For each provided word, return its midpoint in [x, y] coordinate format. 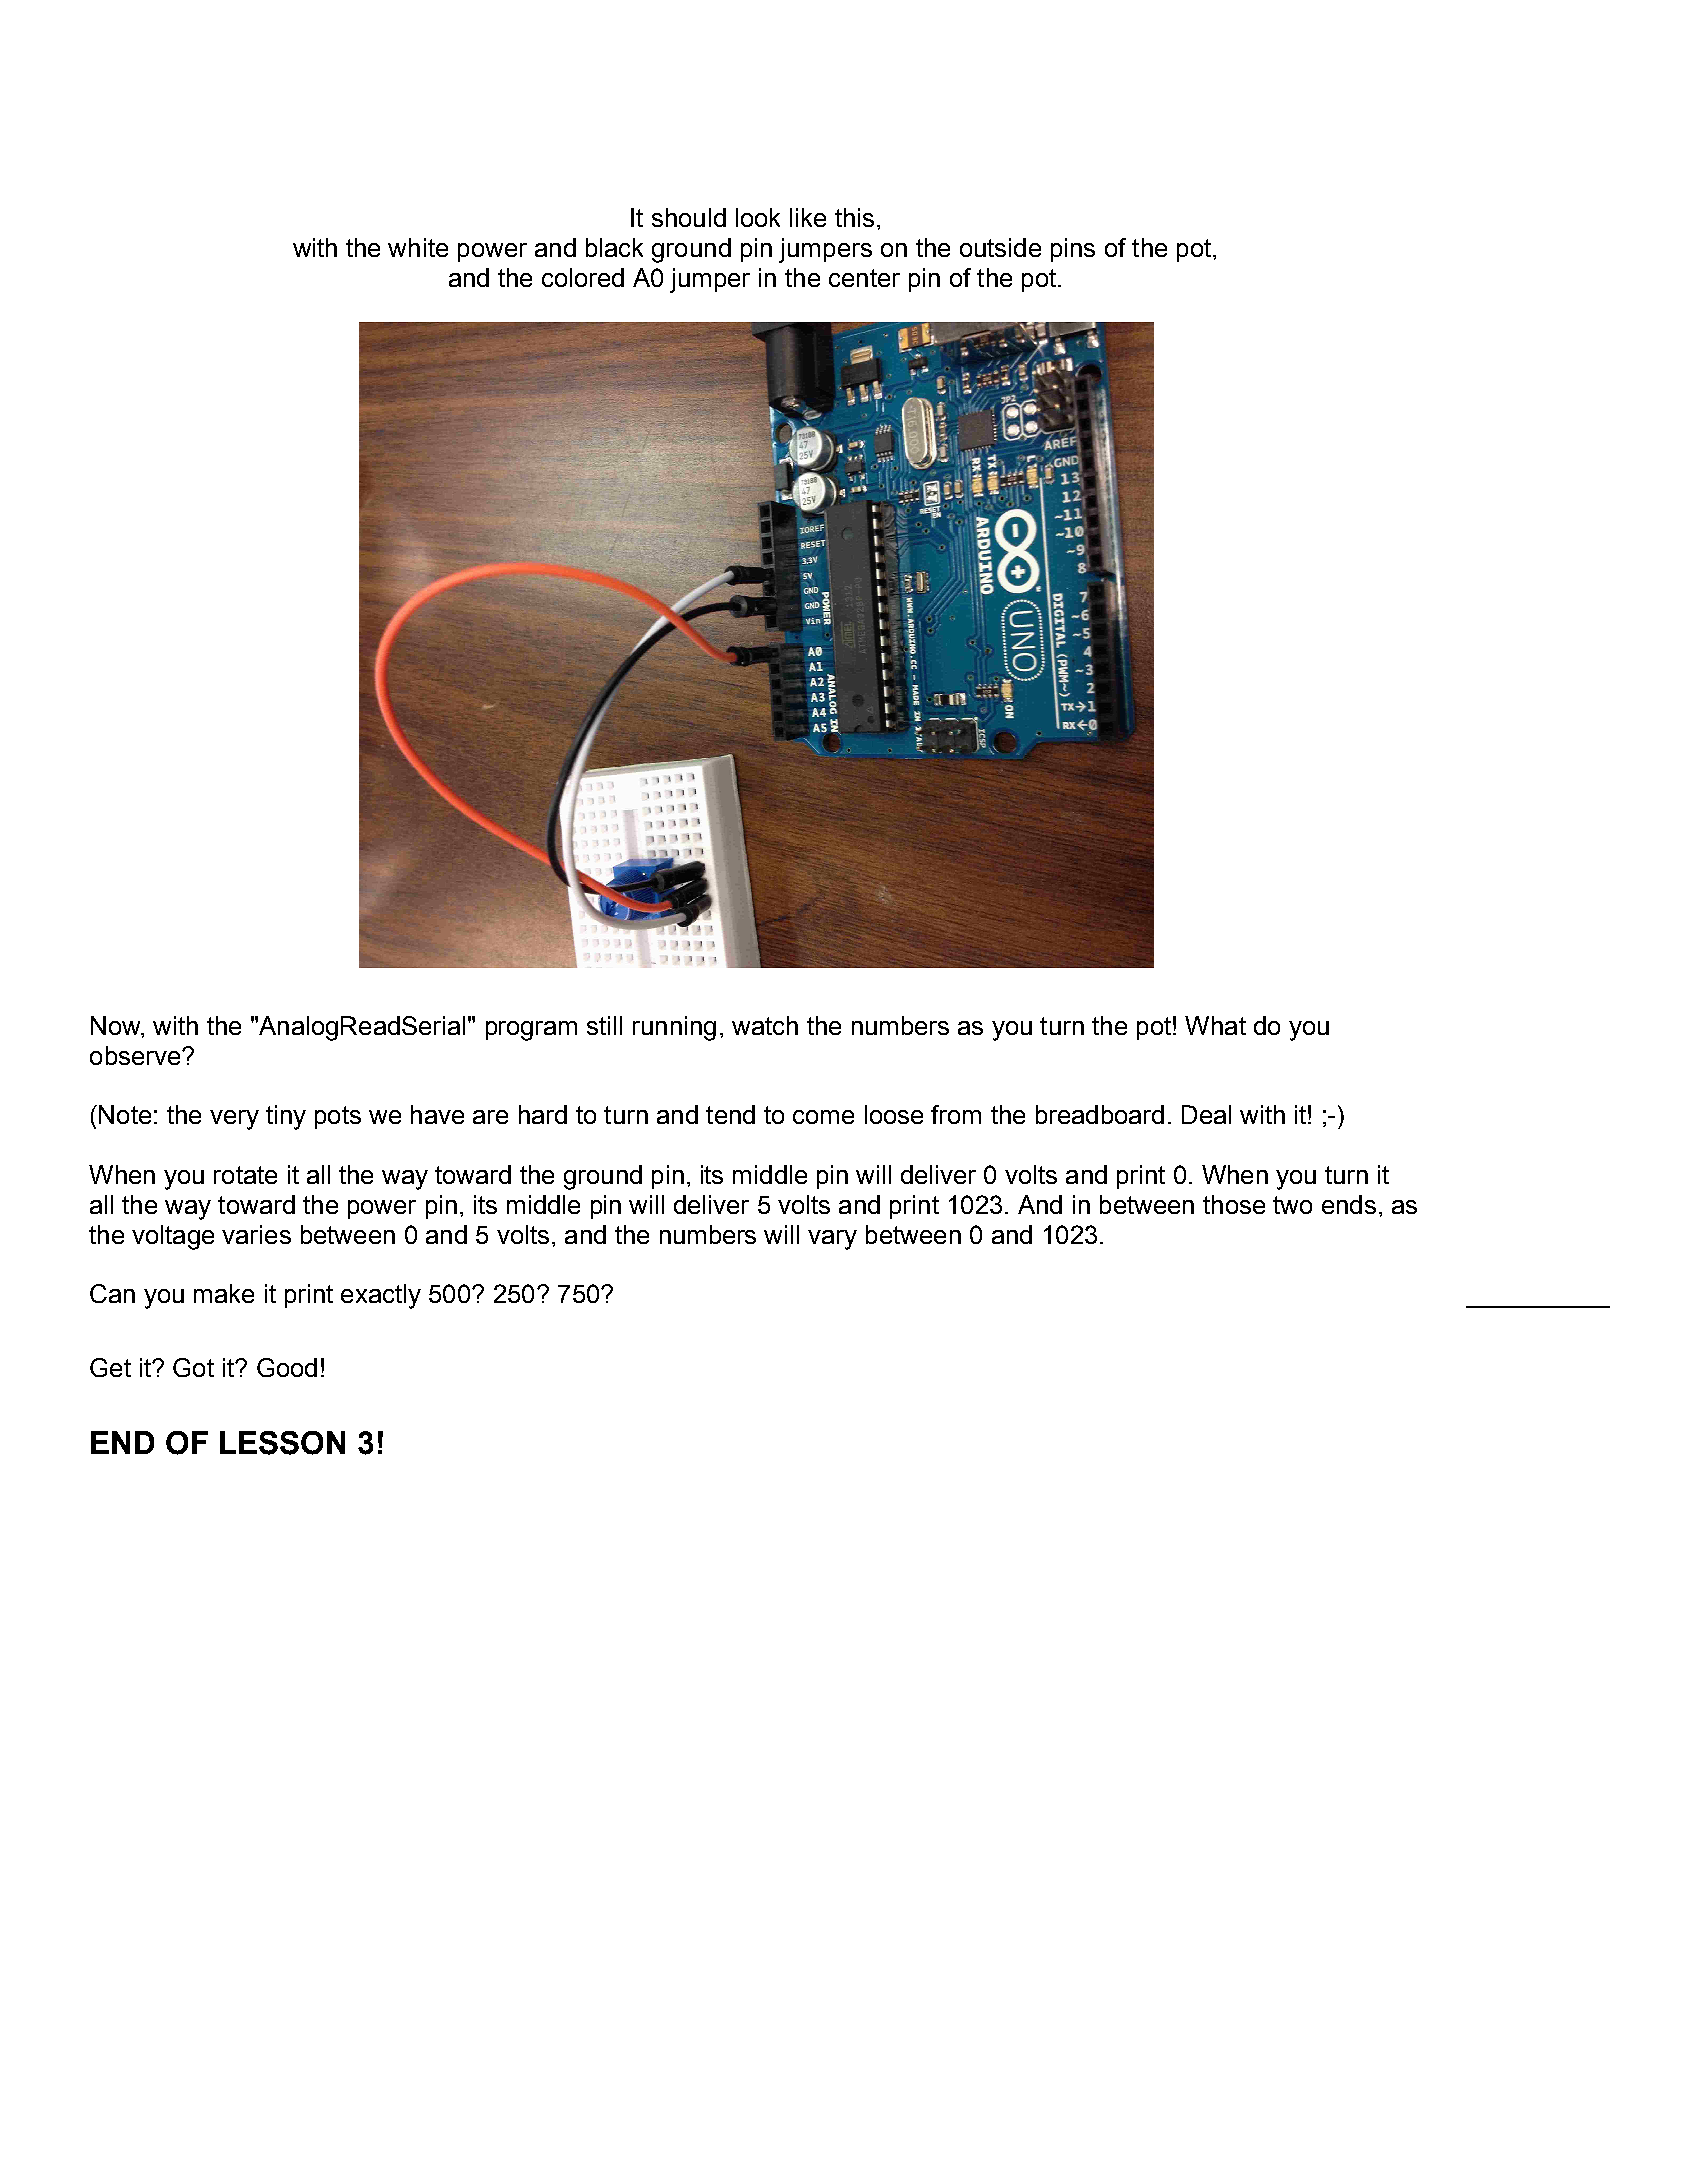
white [418, 247]
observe [135, 1055]
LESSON [282, 1443]
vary [832, 1240]
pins [1073, 250]
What [1215, 1025]
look [758, 217]
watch [765, 1025]
